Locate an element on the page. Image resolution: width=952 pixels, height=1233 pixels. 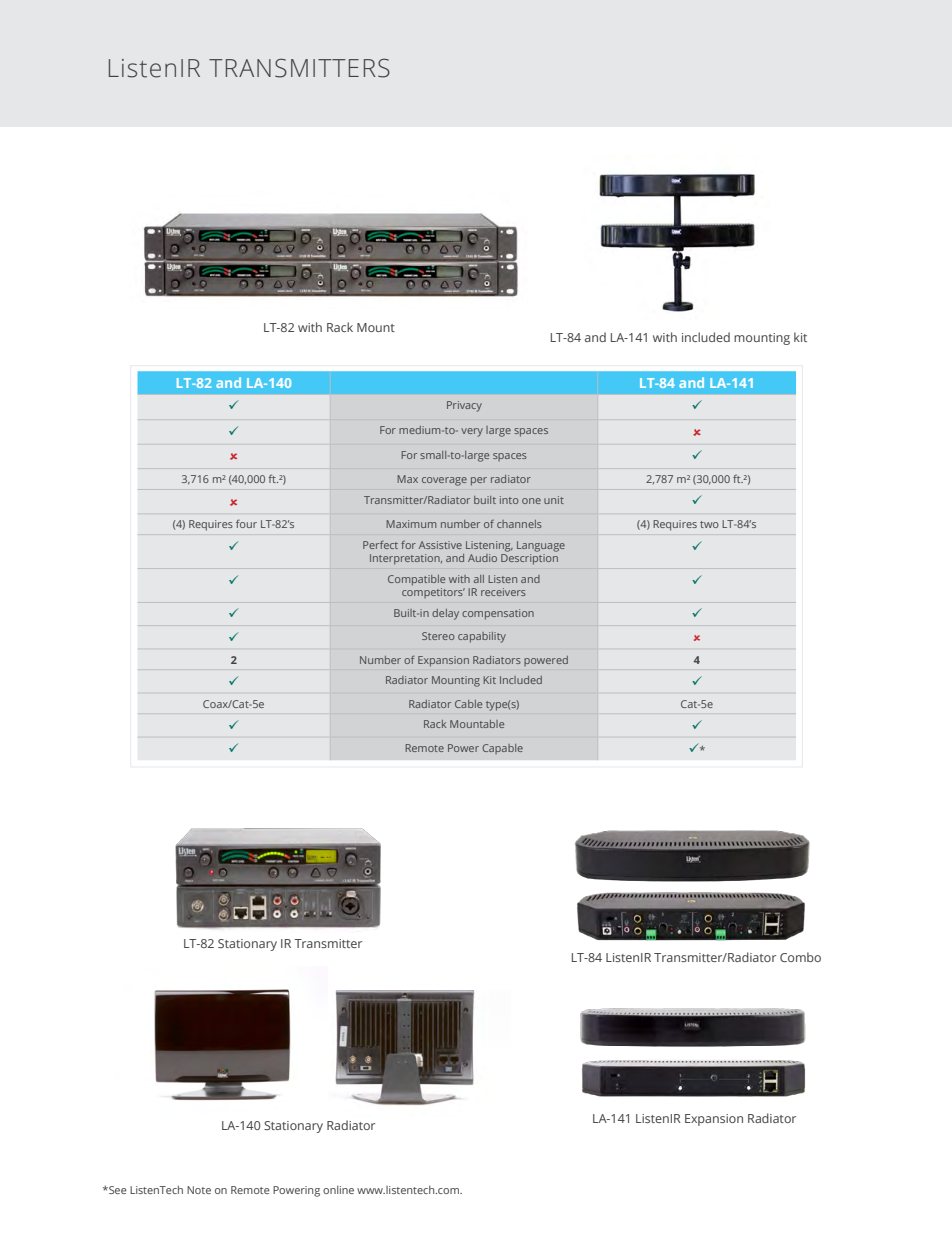
Combo is located at coordinates (800, 957).
